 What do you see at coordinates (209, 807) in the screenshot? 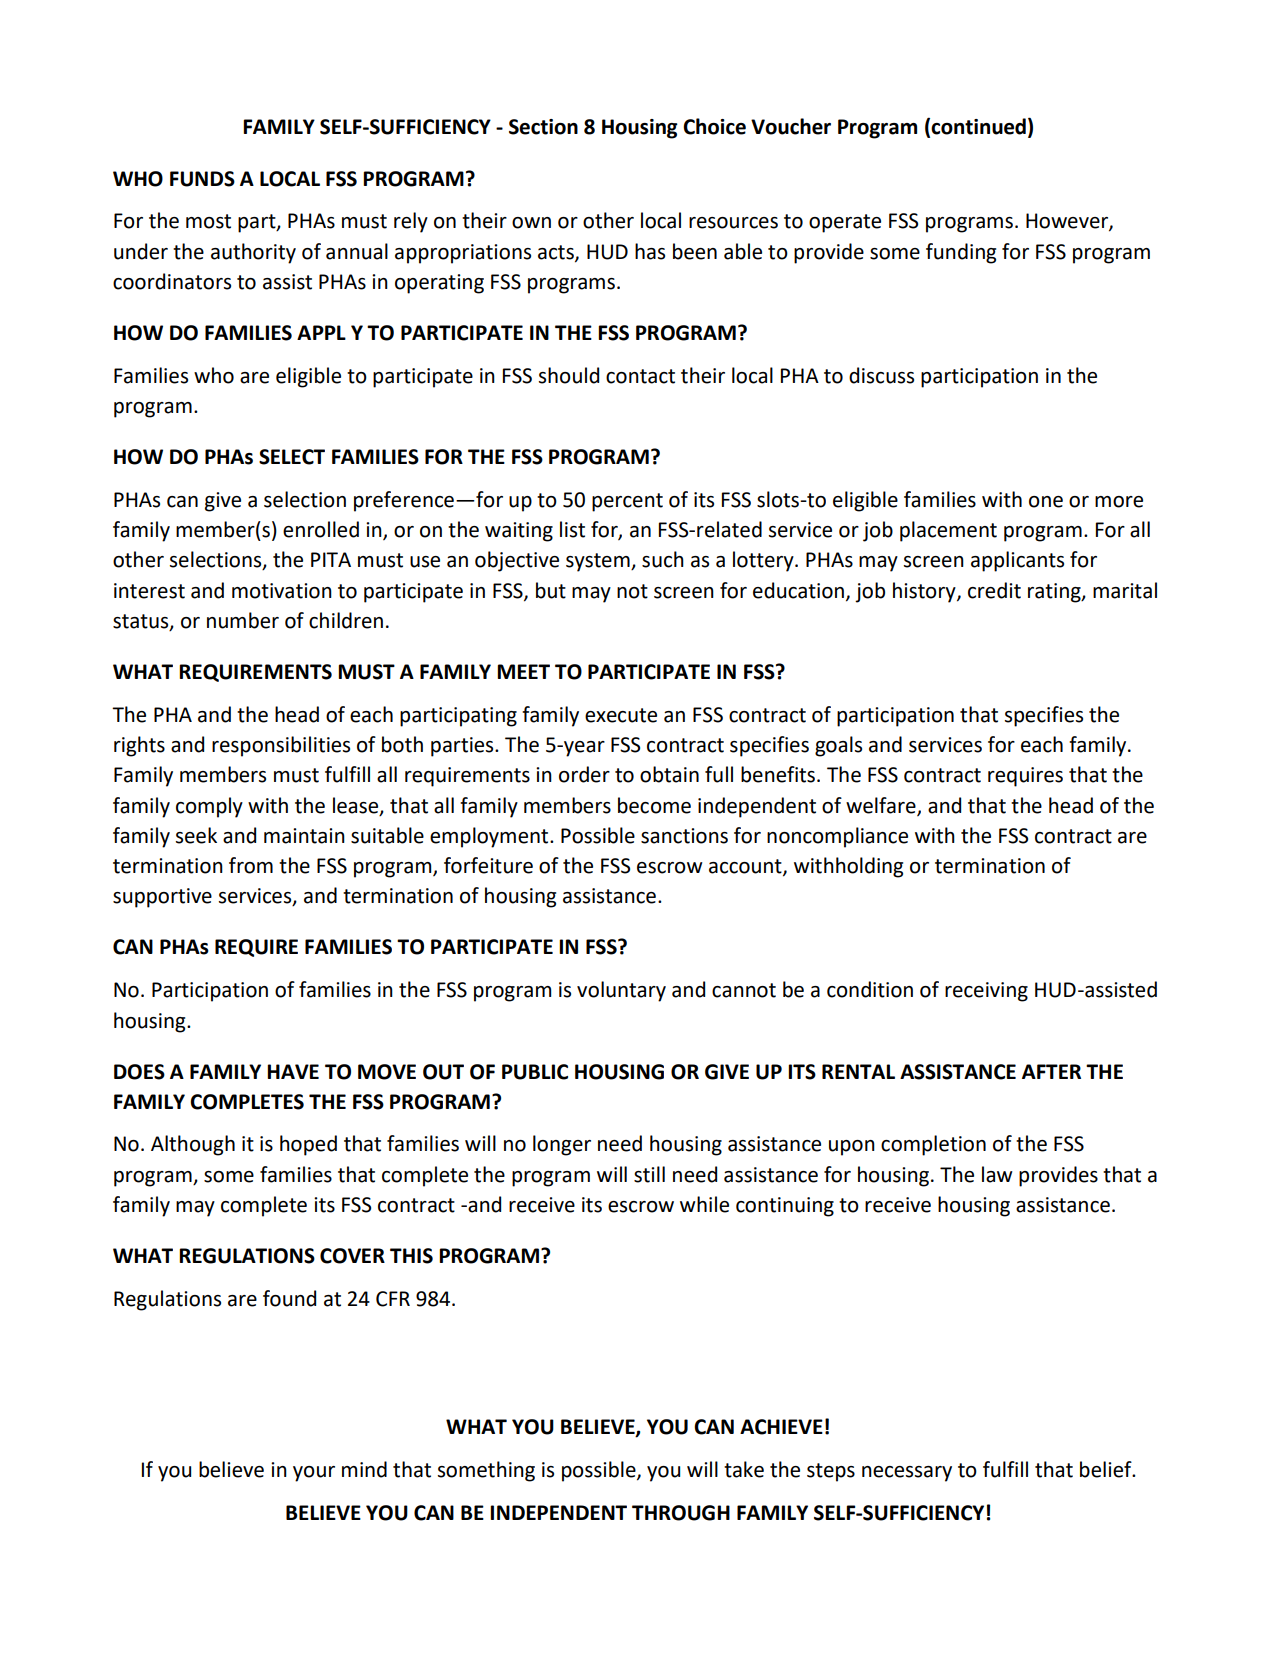
I see `comply` at bounding box center [209, 807].
